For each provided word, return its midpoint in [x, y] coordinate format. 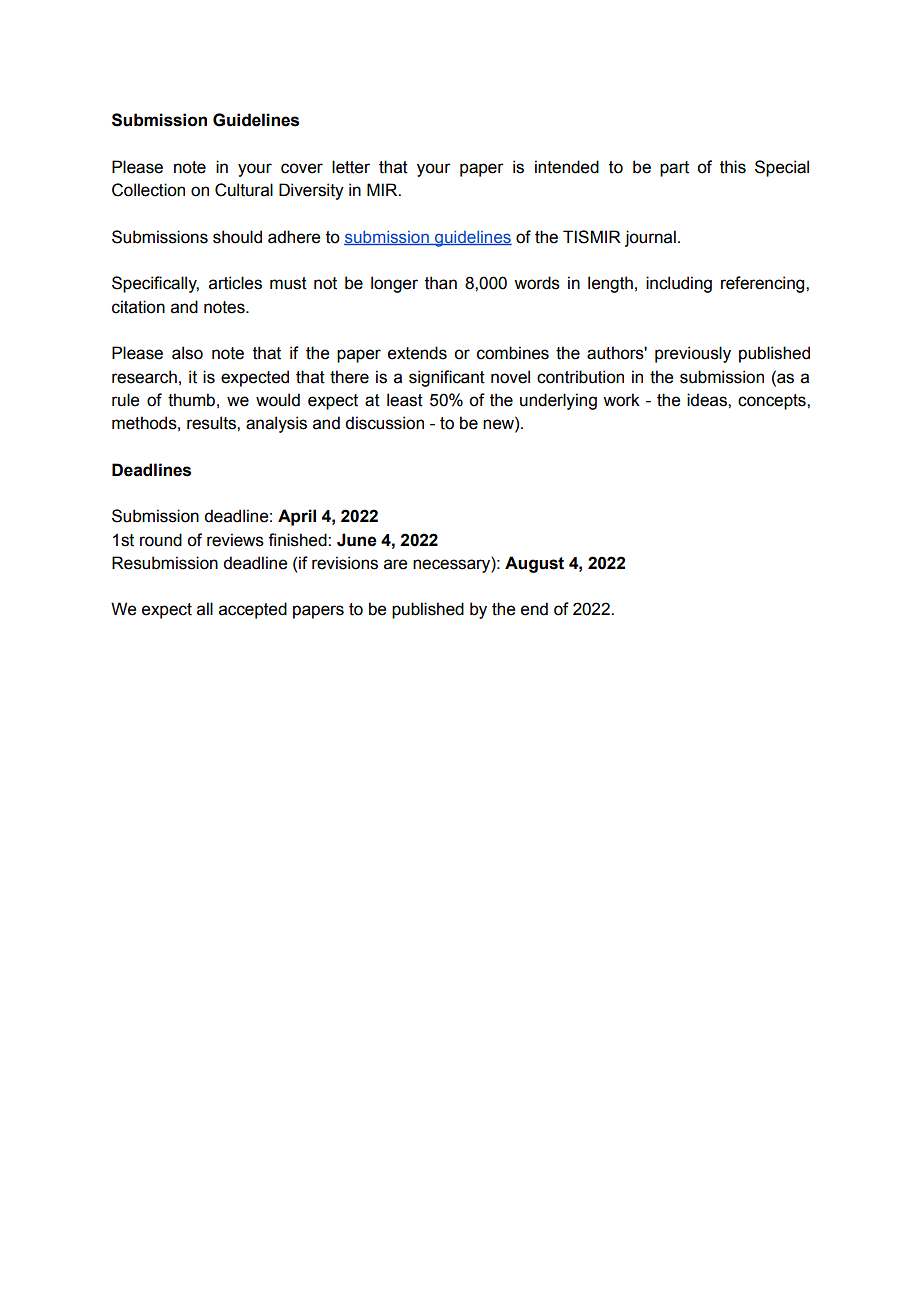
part [674, 169]
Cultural [244, 190]
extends [417, 353]
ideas [708, 400]
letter [351, 167]
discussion [384, 423]
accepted [253, 610]
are [395, 564]
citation [138, 307]
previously [693, 354]
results [212, 423]
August [534, 564]
